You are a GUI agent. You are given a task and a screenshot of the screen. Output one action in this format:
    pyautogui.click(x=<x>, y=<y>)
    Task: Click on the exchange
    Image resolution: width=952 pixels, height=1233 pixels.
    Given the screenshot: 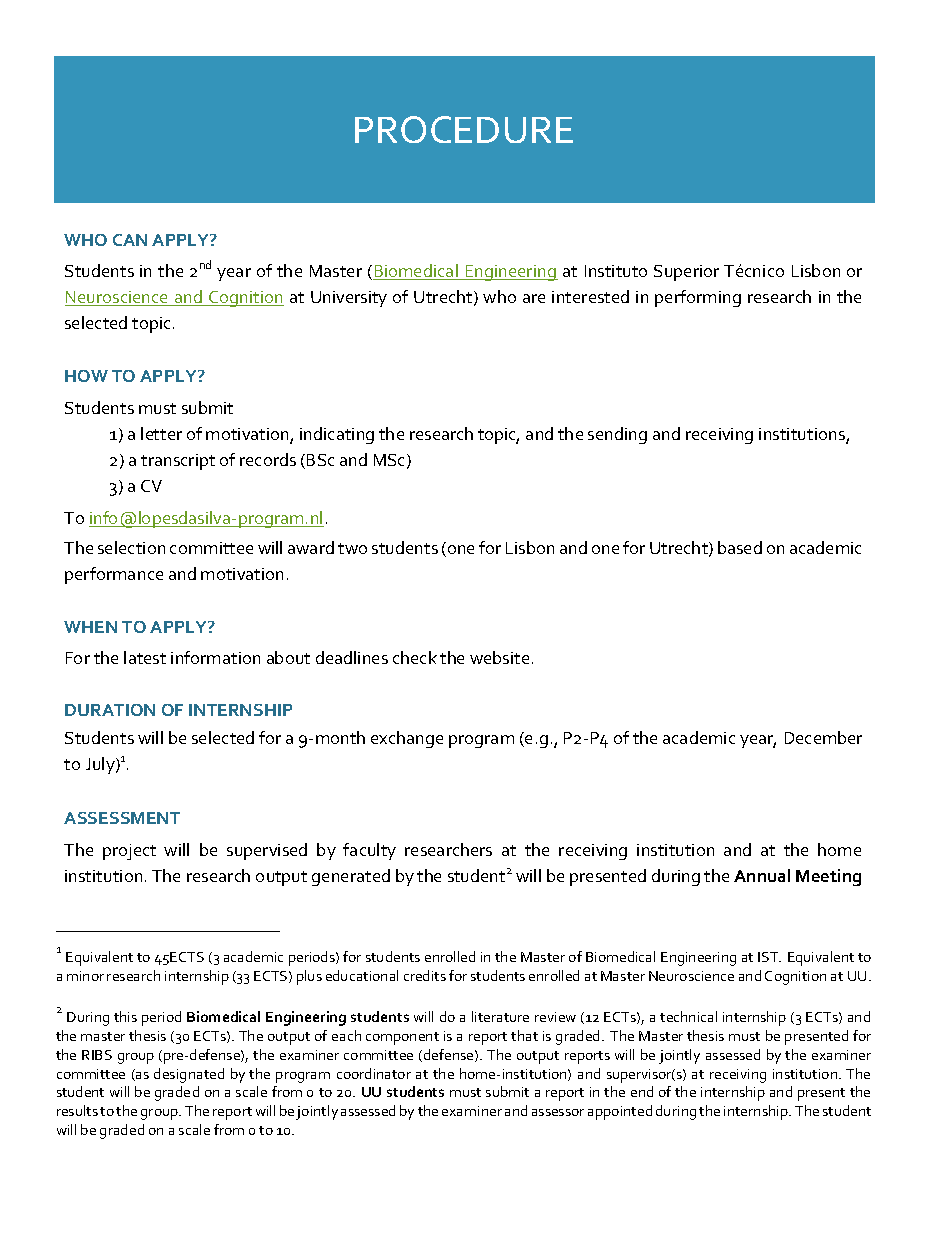 What is the action you would take?
    pyautogui.click(x=407, y=739)
